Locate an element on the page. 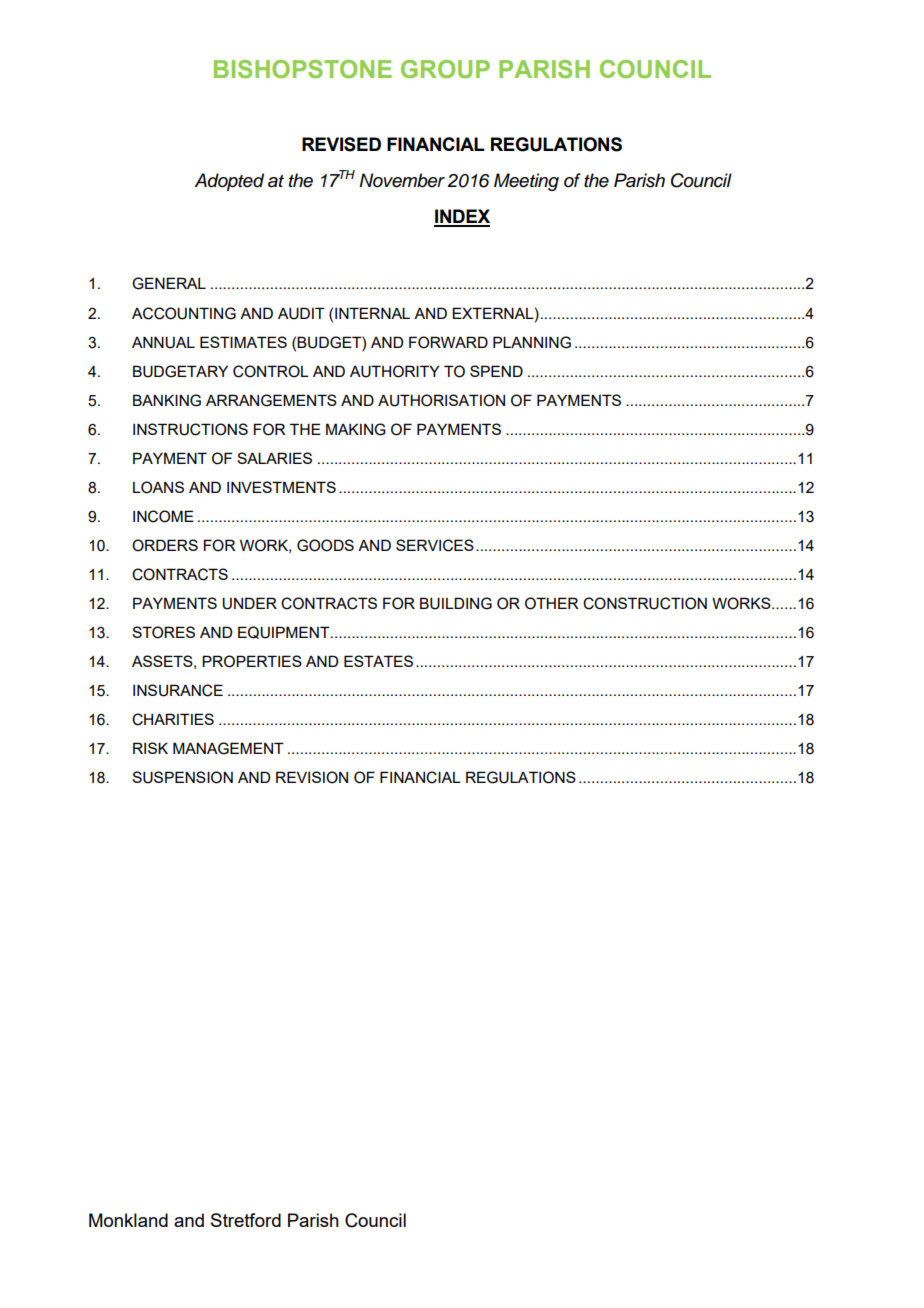  MANAGEMENT is located at coordinates (228, 748).
